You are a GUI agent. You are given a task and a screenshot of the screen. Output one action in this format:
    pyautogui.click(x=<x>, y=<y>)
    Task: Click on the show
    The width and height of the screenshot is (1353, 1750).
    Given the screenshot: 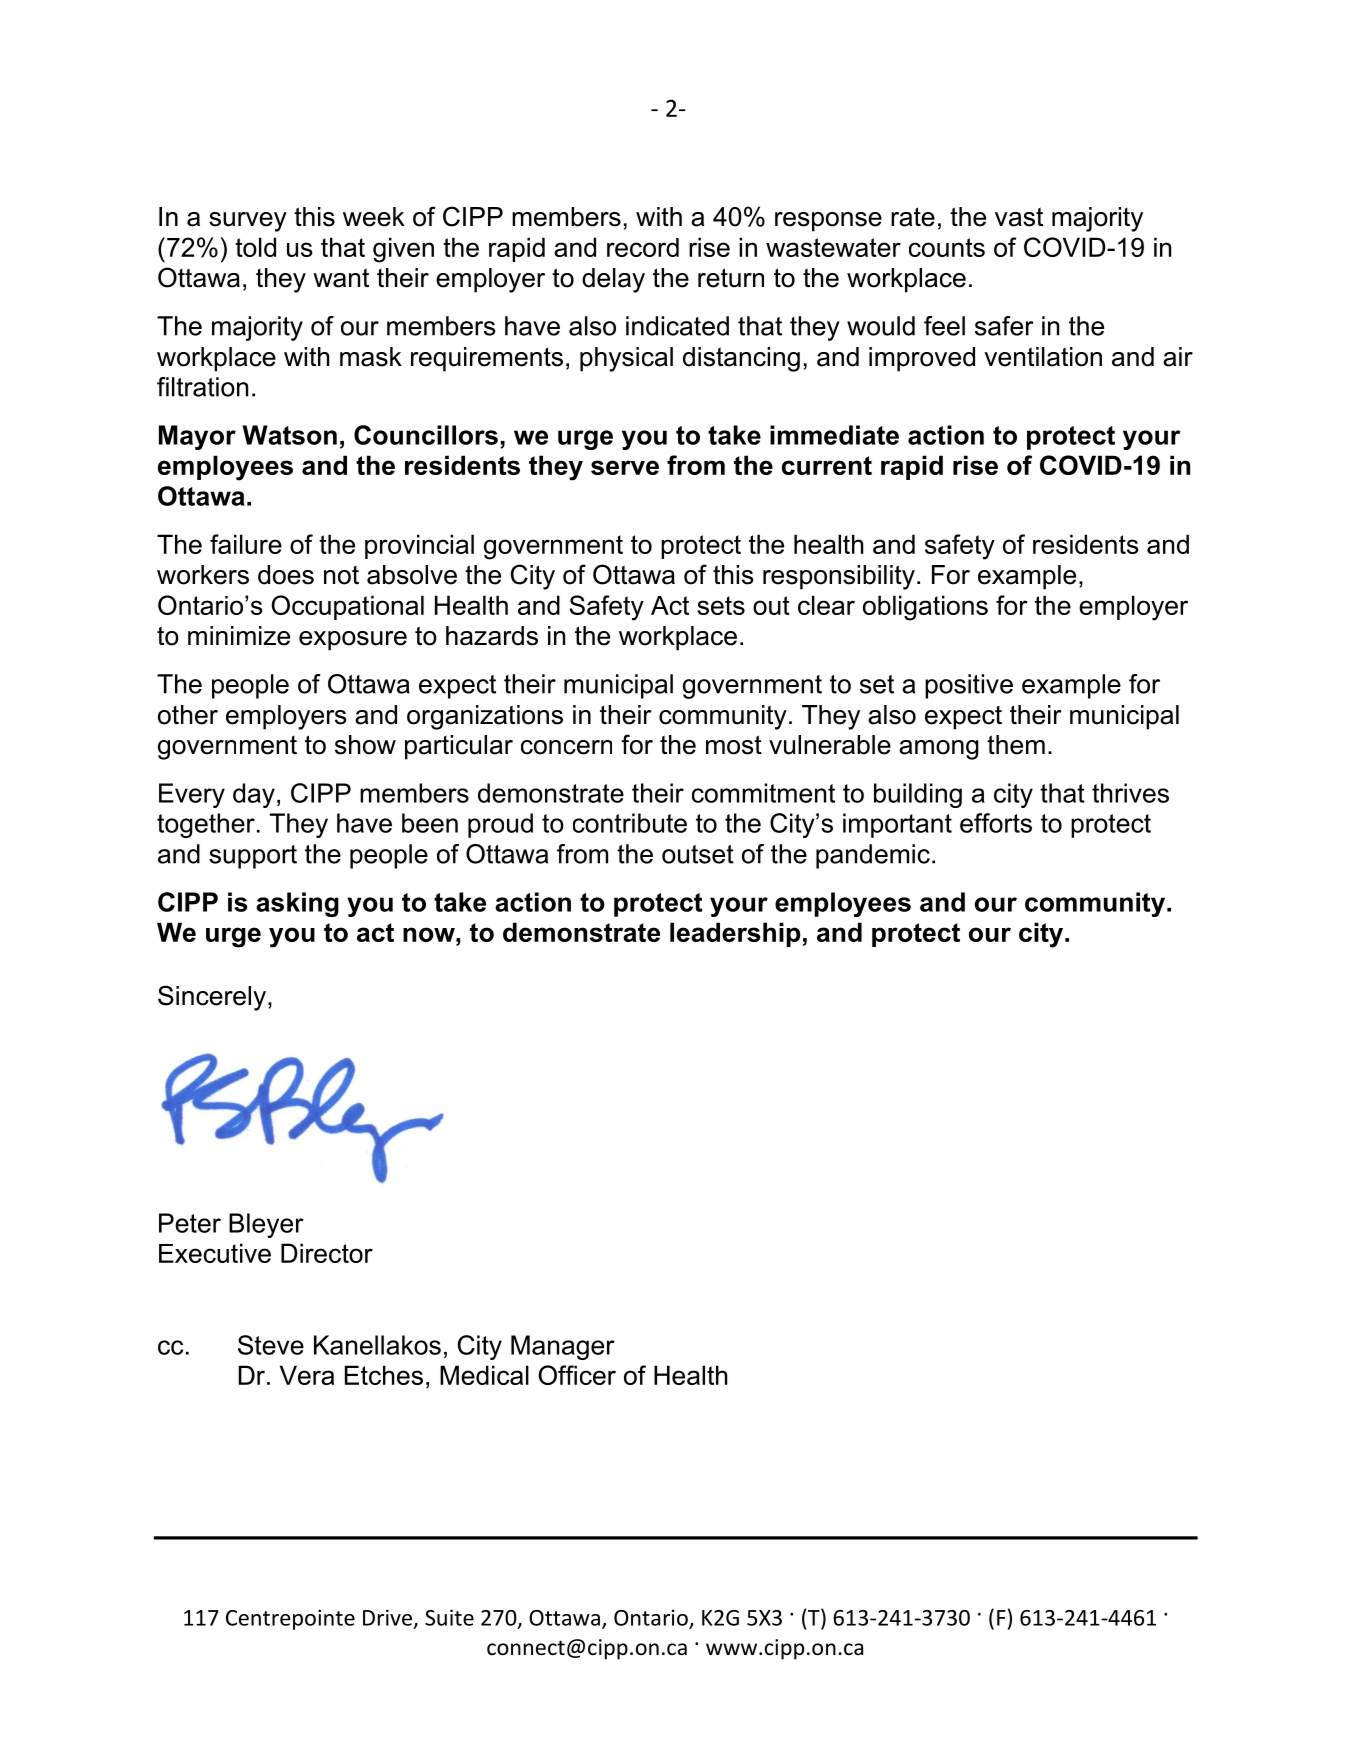 What is the action you would take?
    pyautogui.click(x=365, y=745)
